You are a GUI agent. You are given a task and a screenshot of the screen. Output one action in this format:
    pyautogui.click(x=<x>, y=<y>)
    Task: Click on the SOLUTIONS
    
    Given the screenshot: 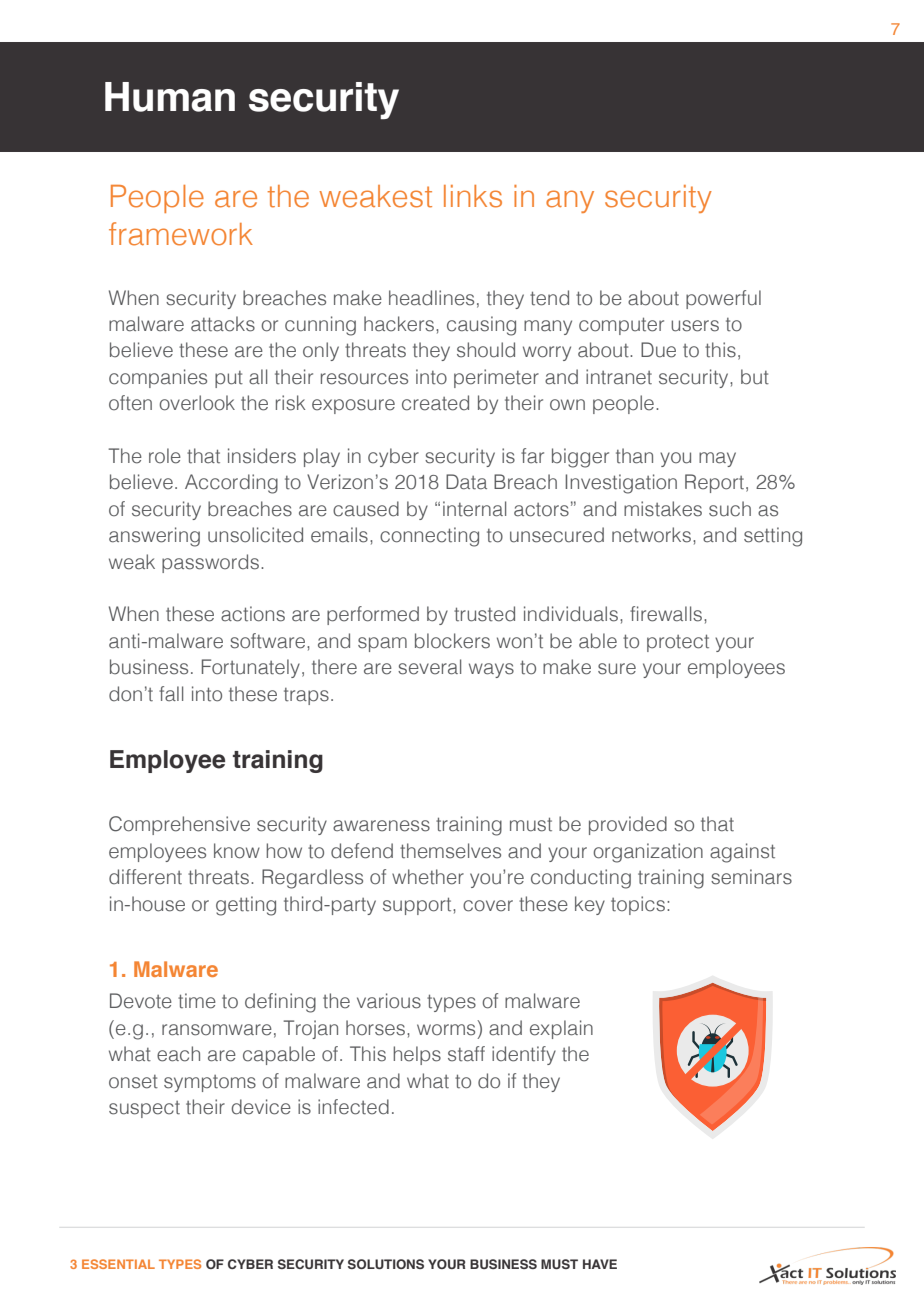 What is the action you would take?
    pyautogui.click(x=386, y=1264)
